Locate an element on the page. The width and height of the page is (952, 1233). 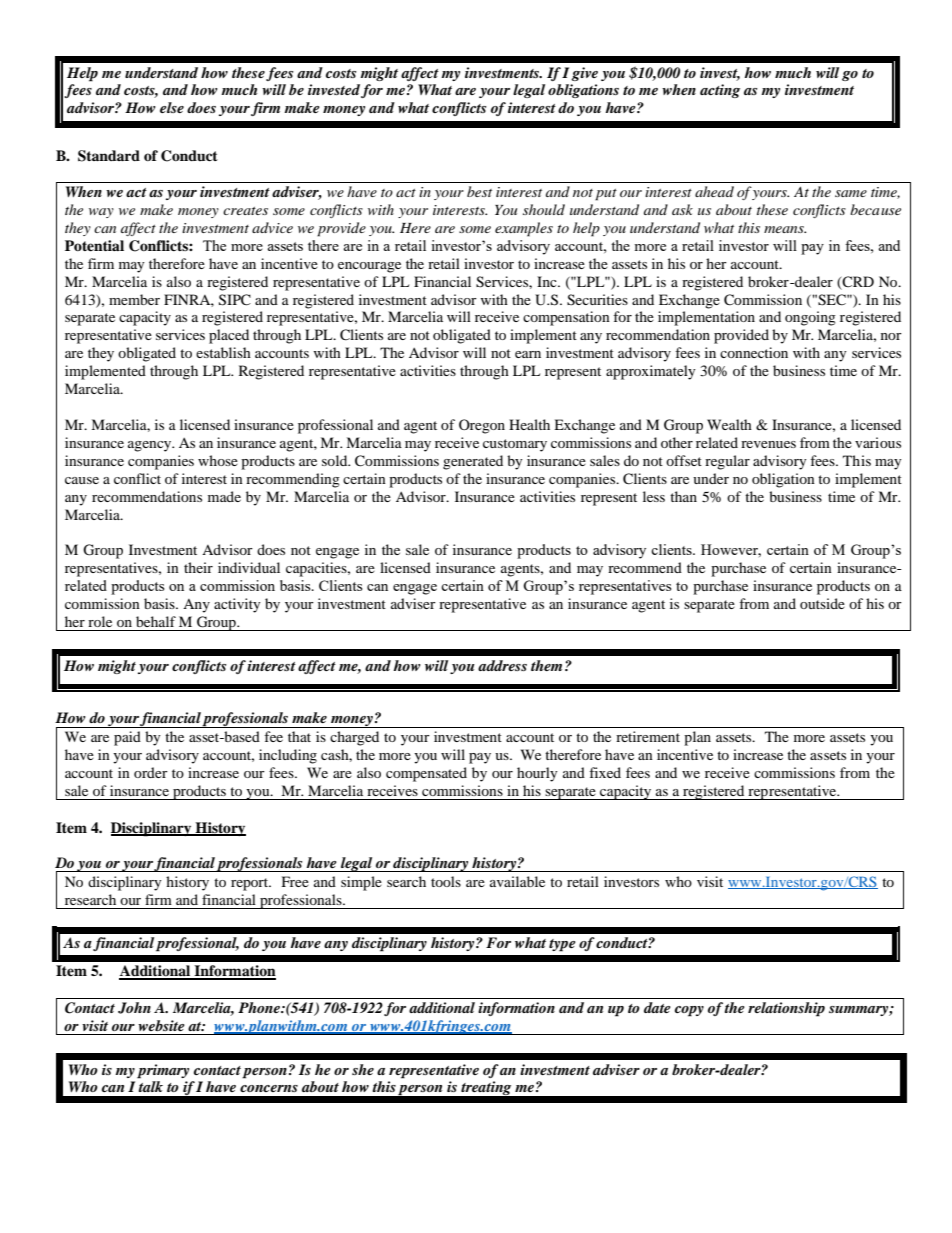
best is located at coordinates (479, 191).
